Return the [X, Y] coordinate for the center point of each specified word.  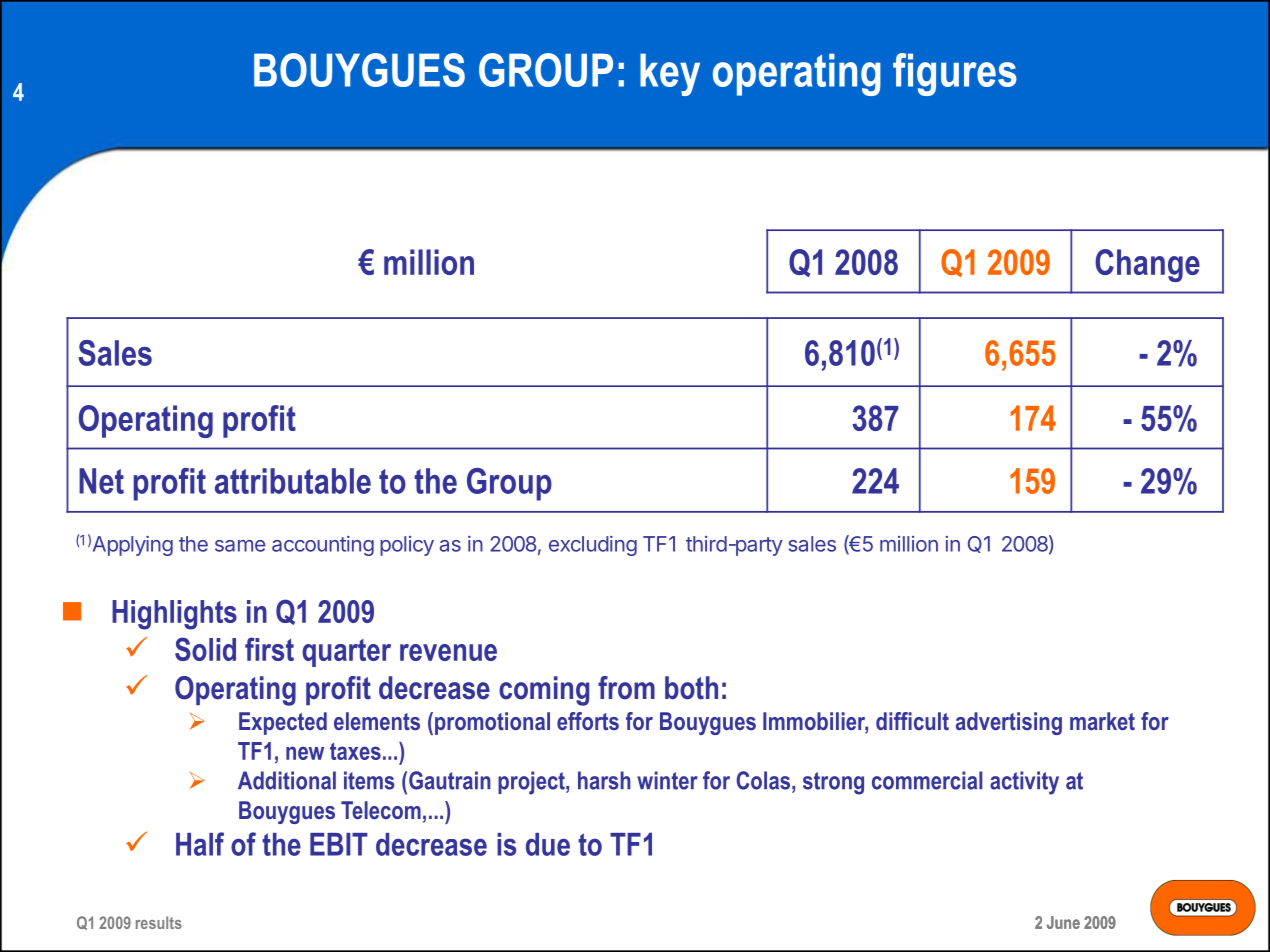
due [548, 844]
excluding [593, 546]
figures [955, 74]
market [1102, 721]
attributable [293, 481]
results [159, 922]
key [670, 74]
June [1063, 922]
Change [1147, 265]
